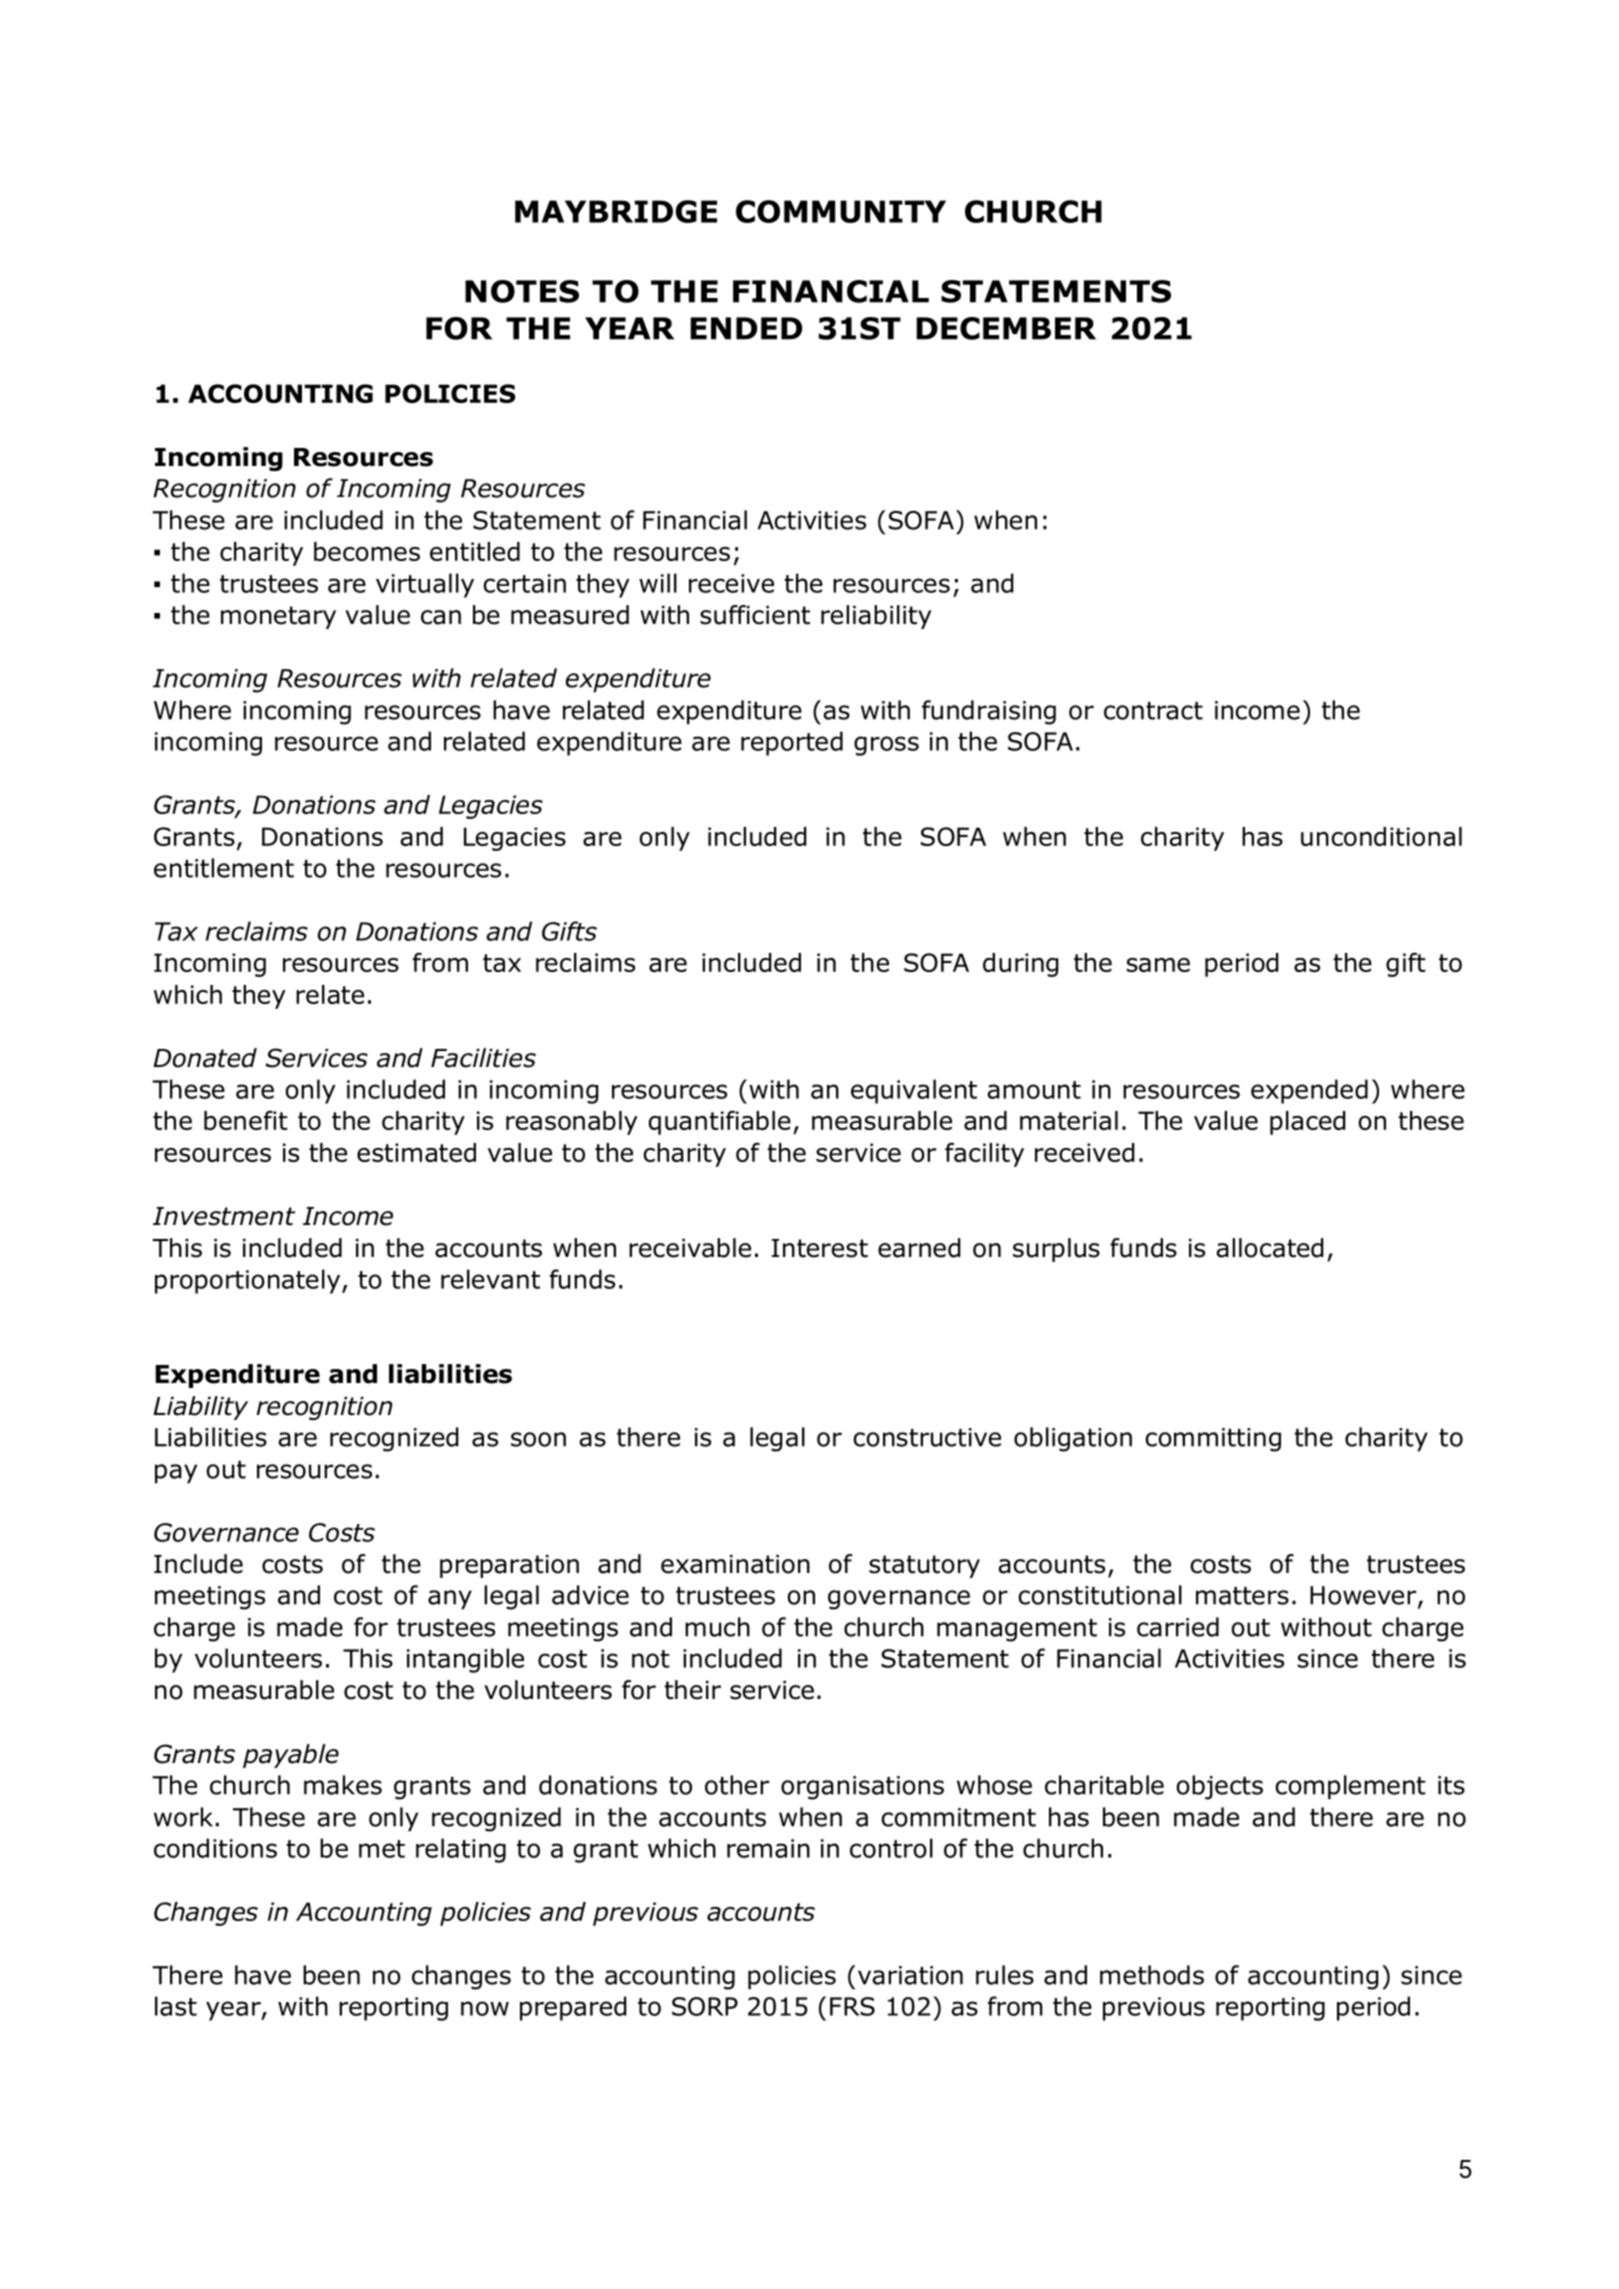  I want to click on NOTES, so click(522, 291).
